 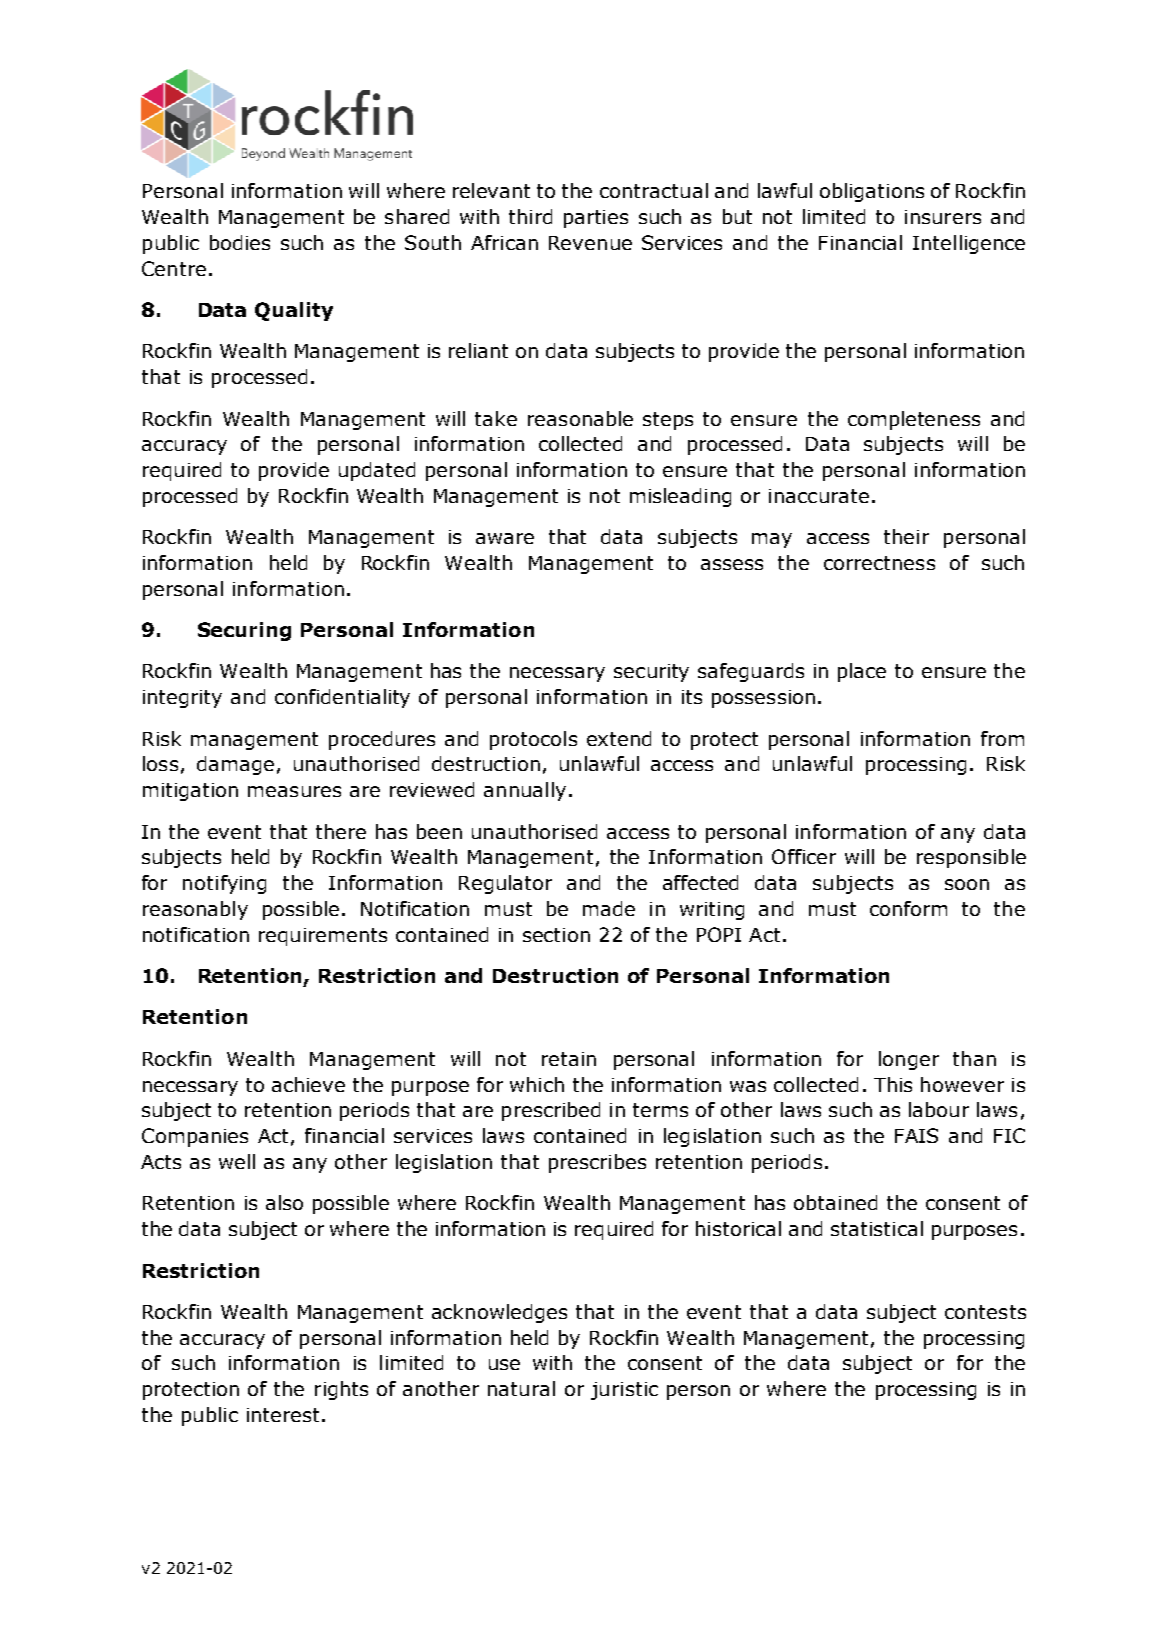 I want to click on aware, so click(x=505, y=538).
